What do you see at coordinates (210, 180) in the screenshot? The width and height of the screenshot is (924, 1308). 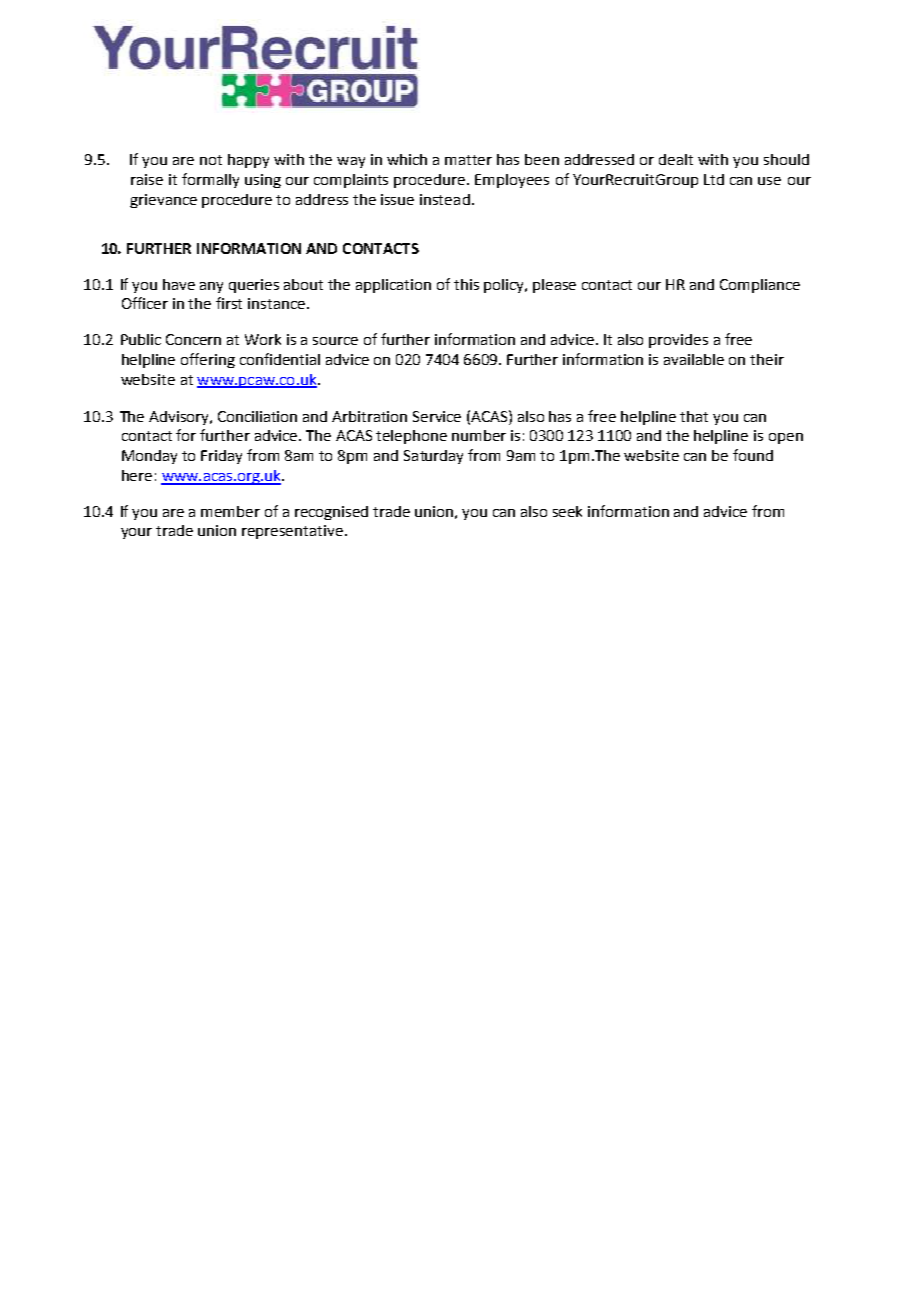 I see `formally` at bounding box center [210, 180].
